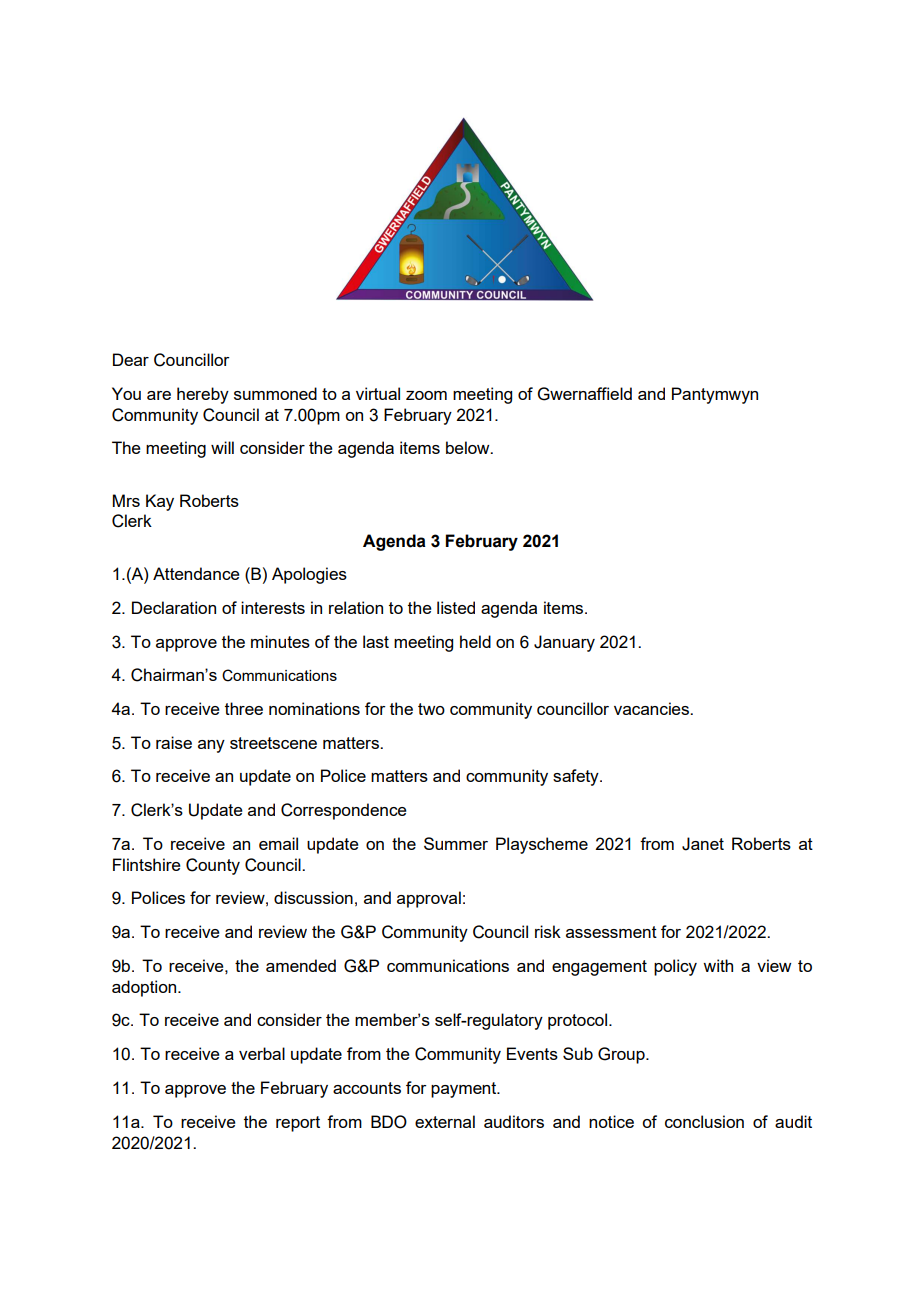  What do you see at coordinates (174, 607) in the document?
I see `Declaration` at bounding box center [174, 607].
